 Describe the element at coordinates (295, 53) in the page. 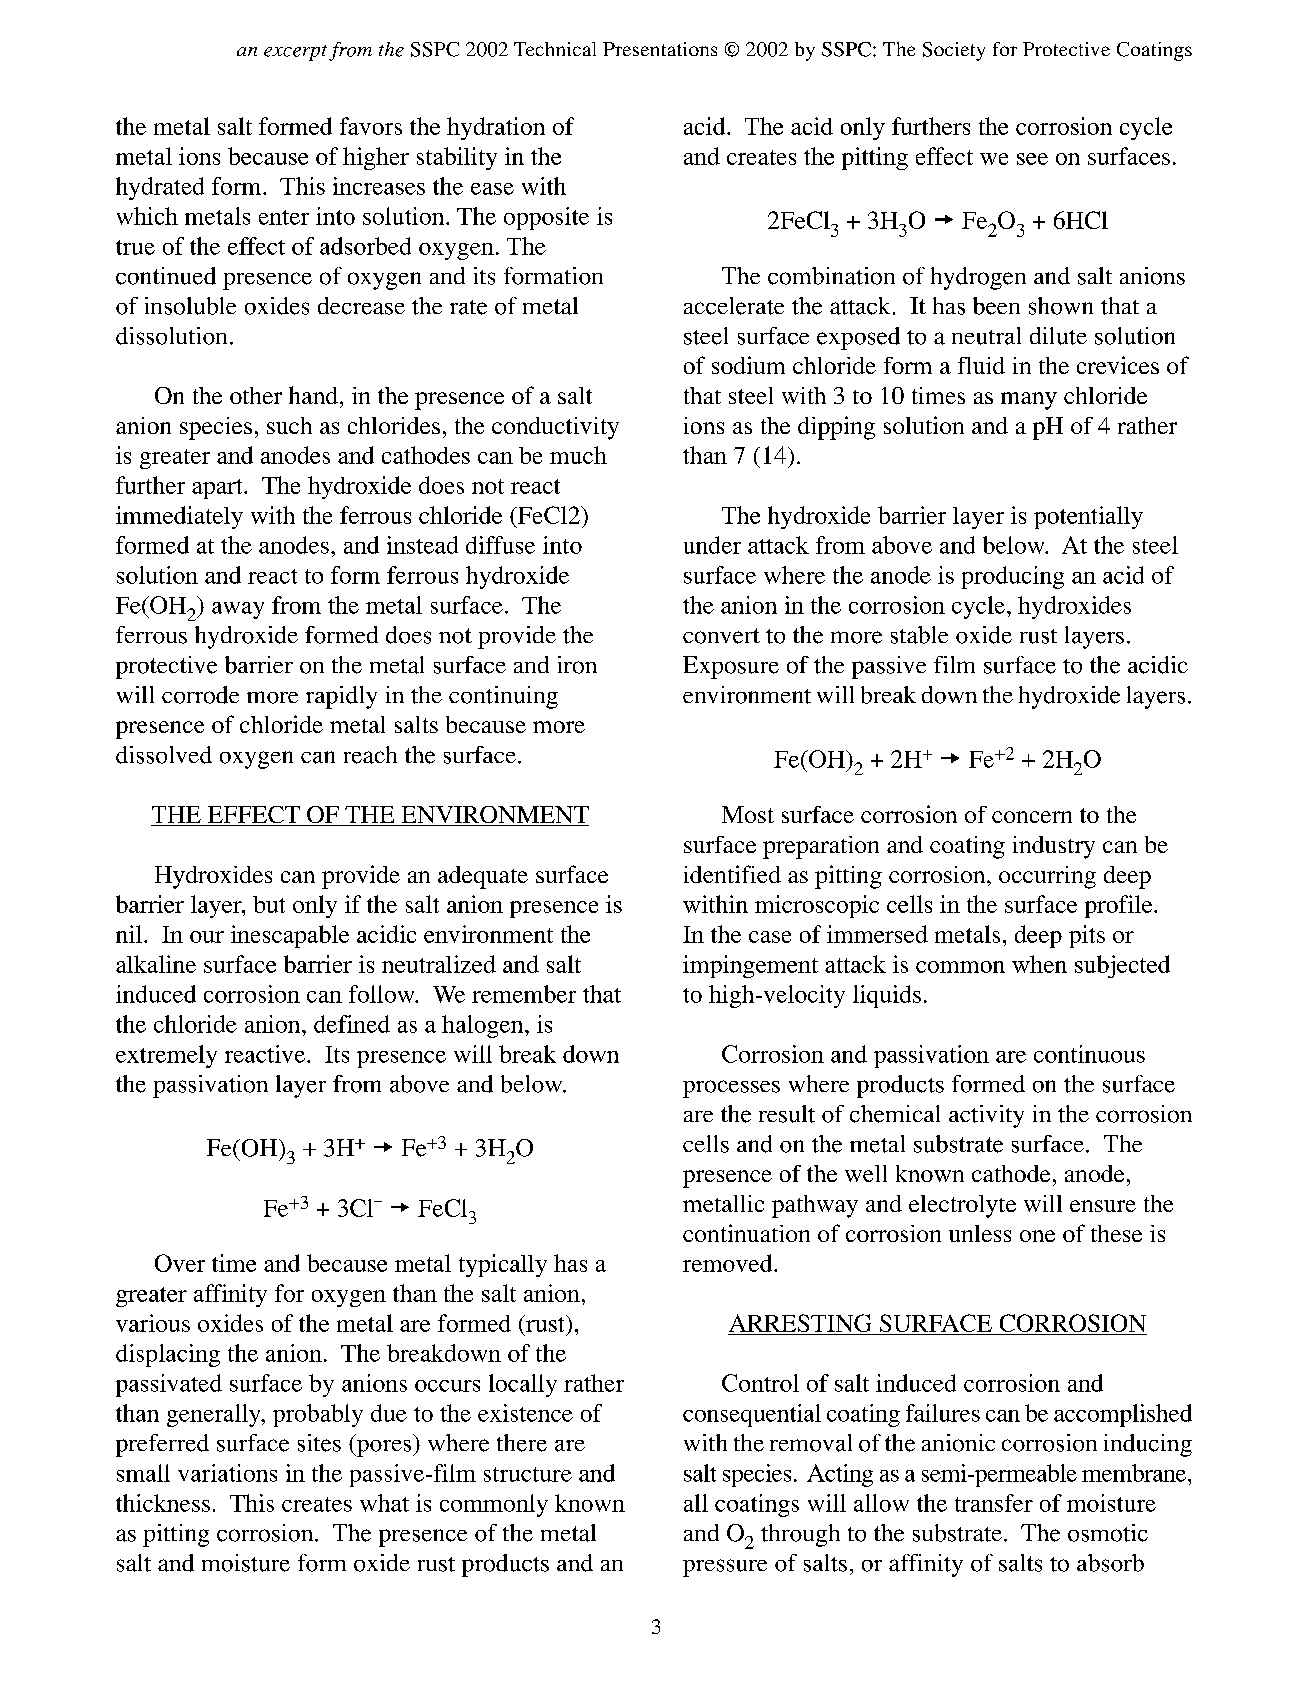

I see `excerpt` at that location.
